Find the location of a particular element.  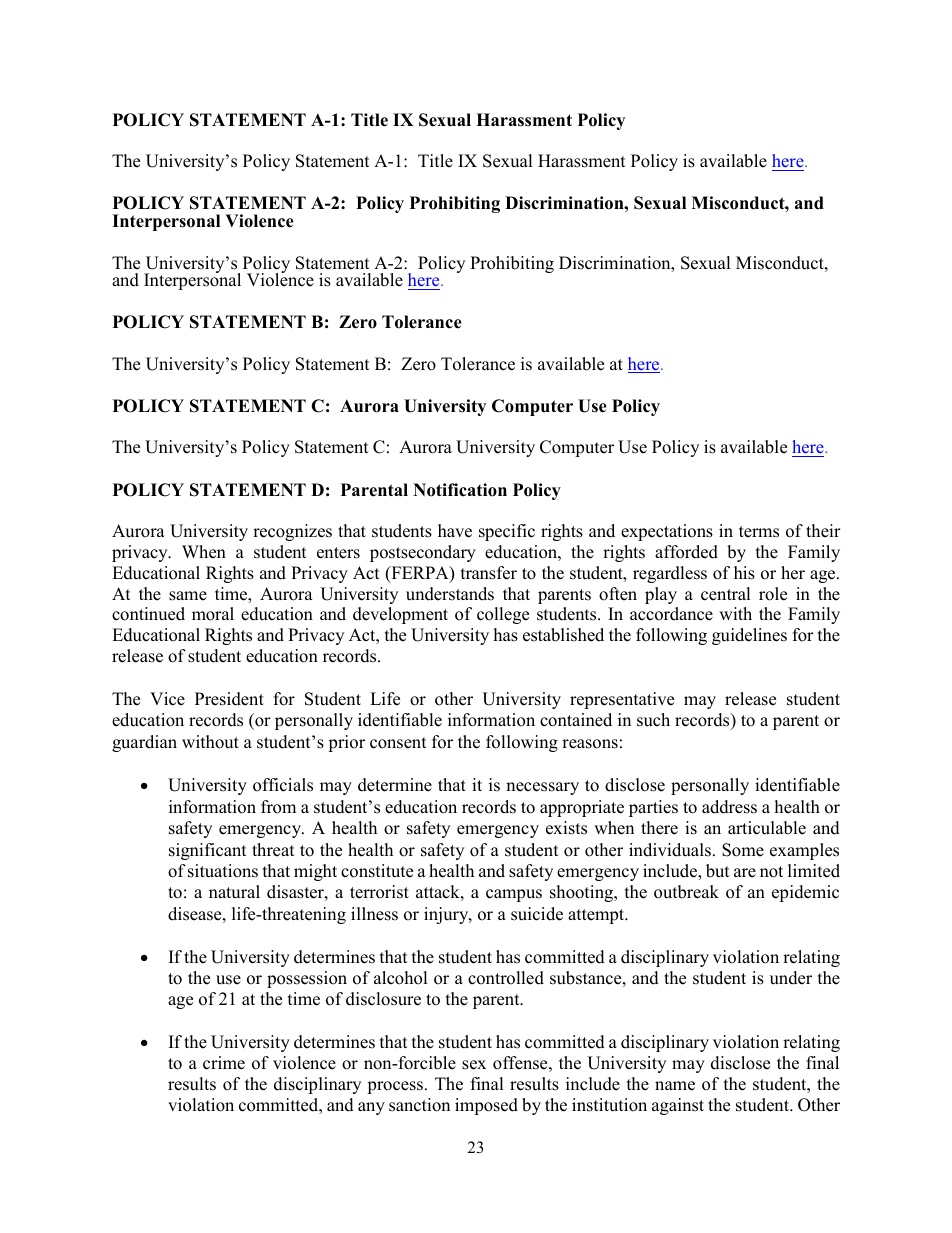

address is located at coordinates (729, 807).
